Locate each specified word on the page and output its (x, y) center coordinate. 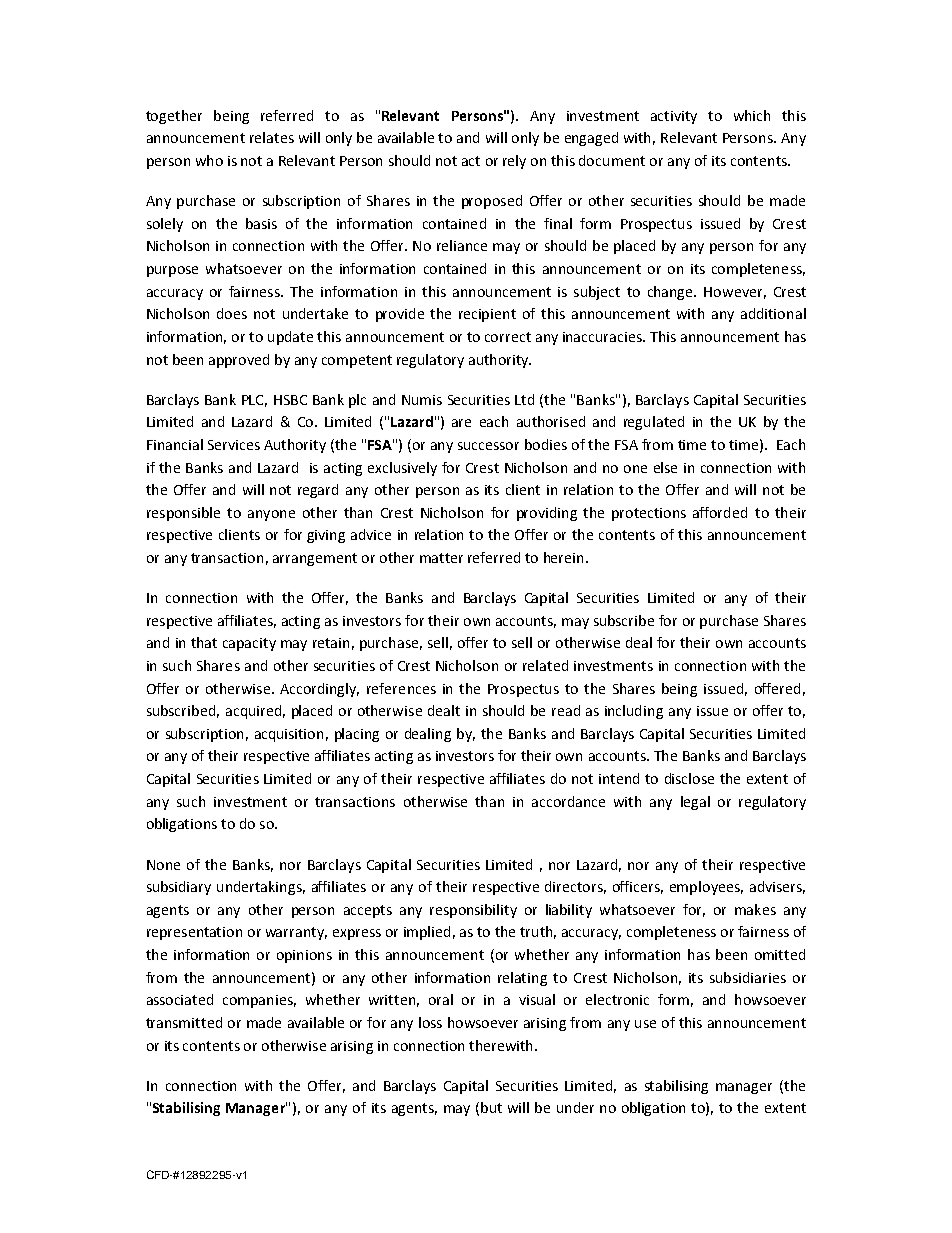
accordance (568, 801)
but (491, 1107)
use (645, 1024)
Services (234, 445)
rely (514, 162)
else (665, 467)
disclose (689, 778)
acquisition (289, 735)
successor (488, 446)
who (209, 160)
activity (674, 117)
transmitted (184, 1022)
